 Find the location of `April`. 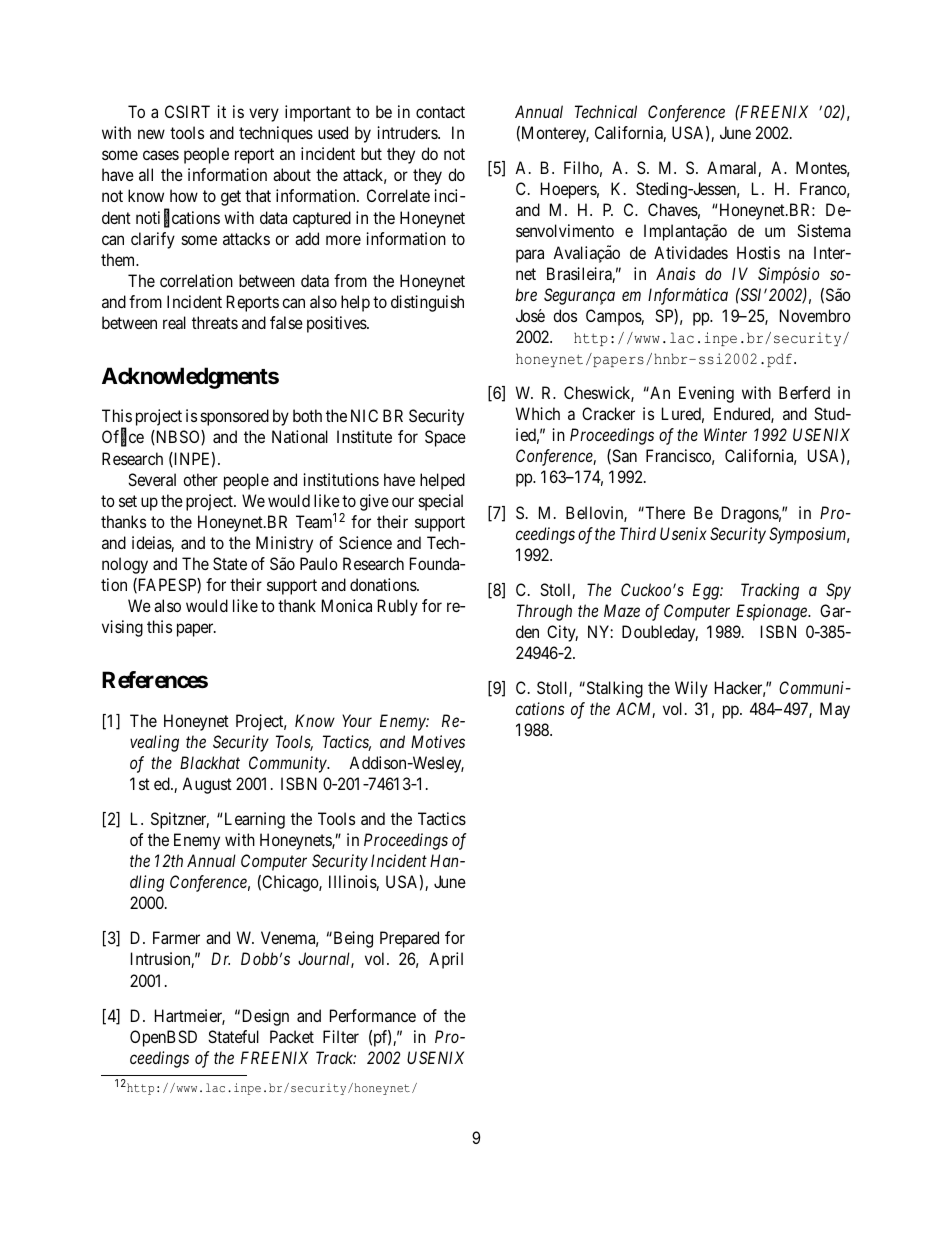

April is located at coordinates (446, 960).
